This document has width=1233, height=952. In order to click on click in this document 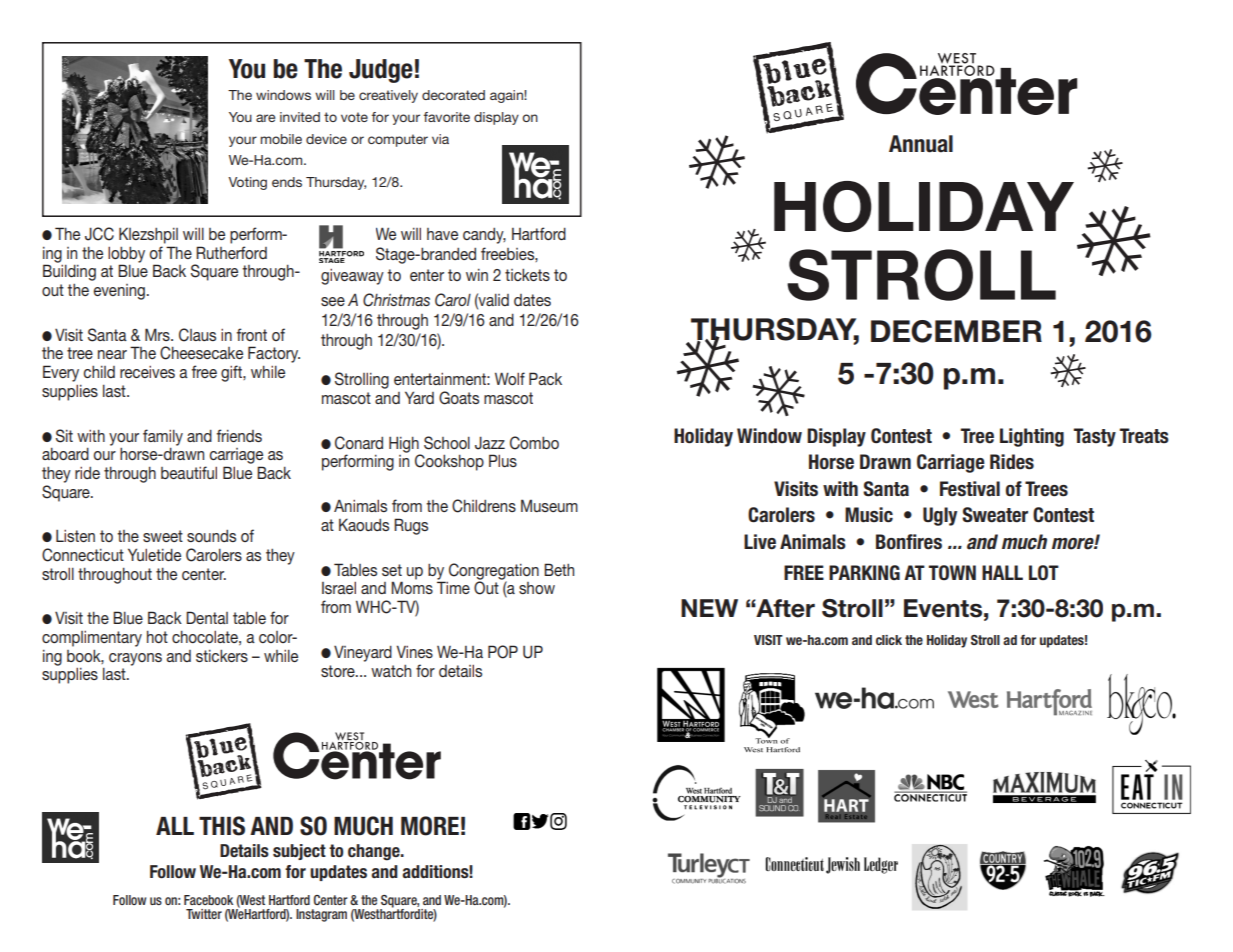, I will do `click(889, 640)`.
